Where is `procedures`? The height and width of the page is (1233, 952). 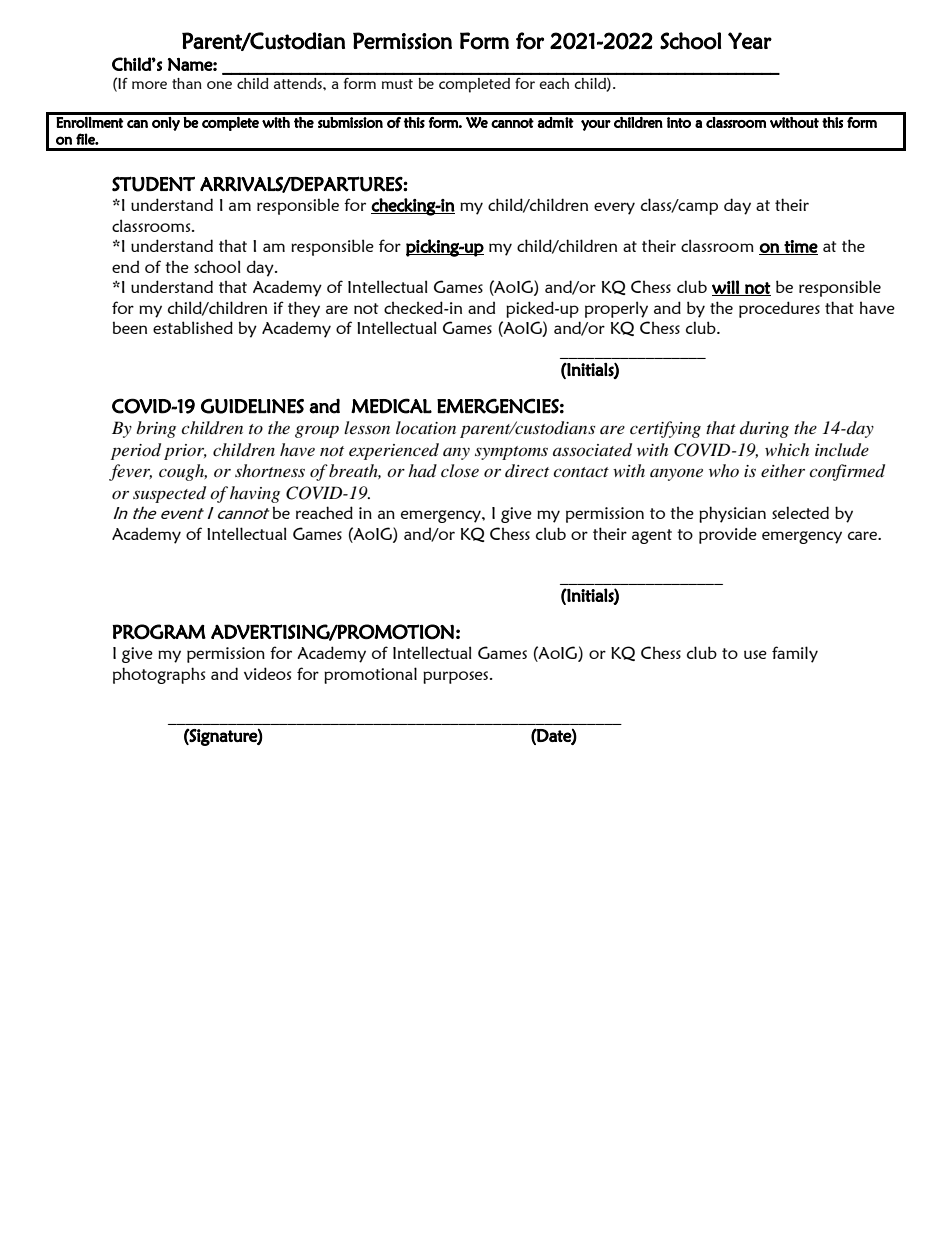 procedures is located at coordinates (779, 309).
